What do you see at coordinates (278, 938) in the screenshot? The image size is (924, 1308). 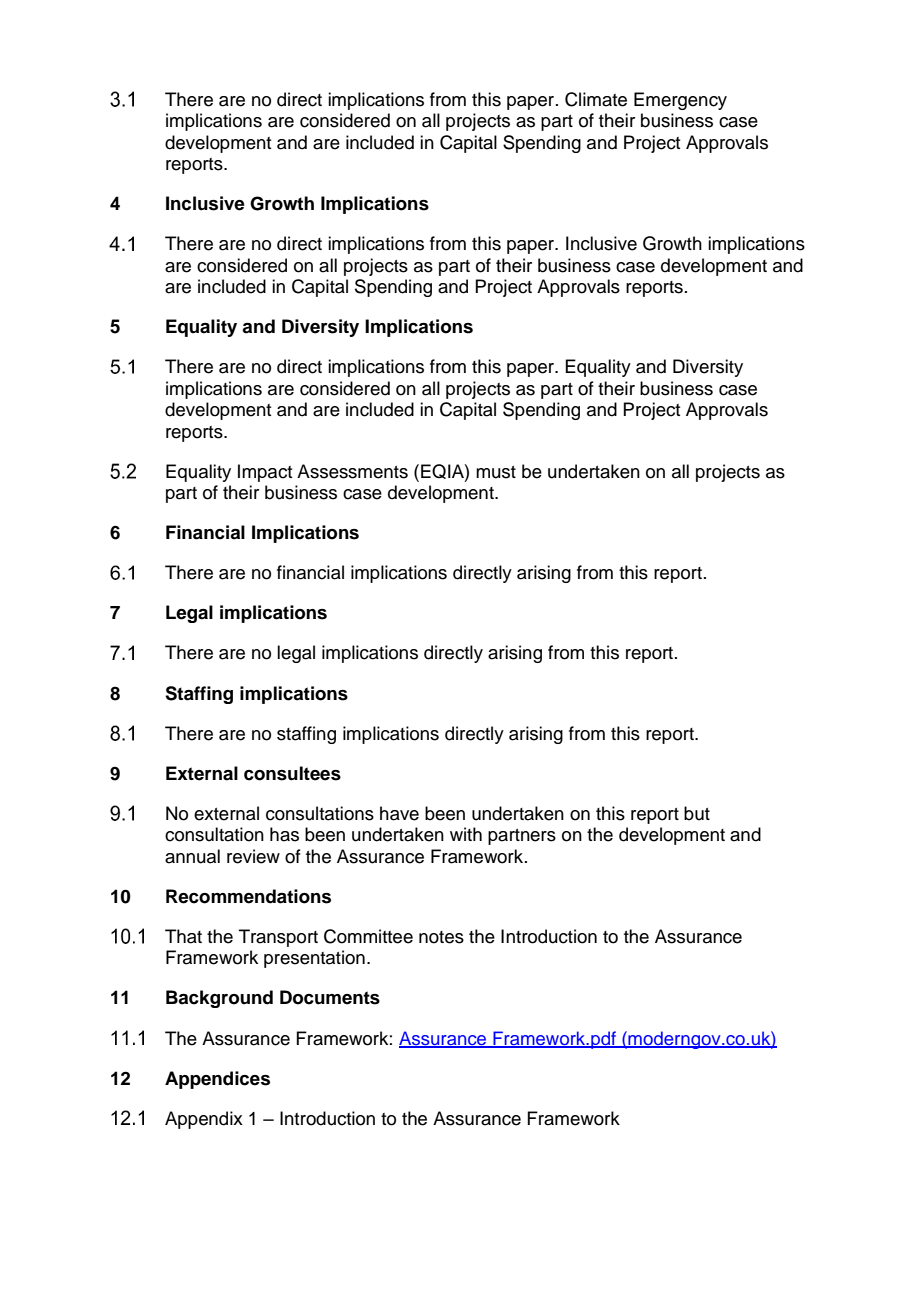 I see `Transport` at bounding box center [278, 938].
